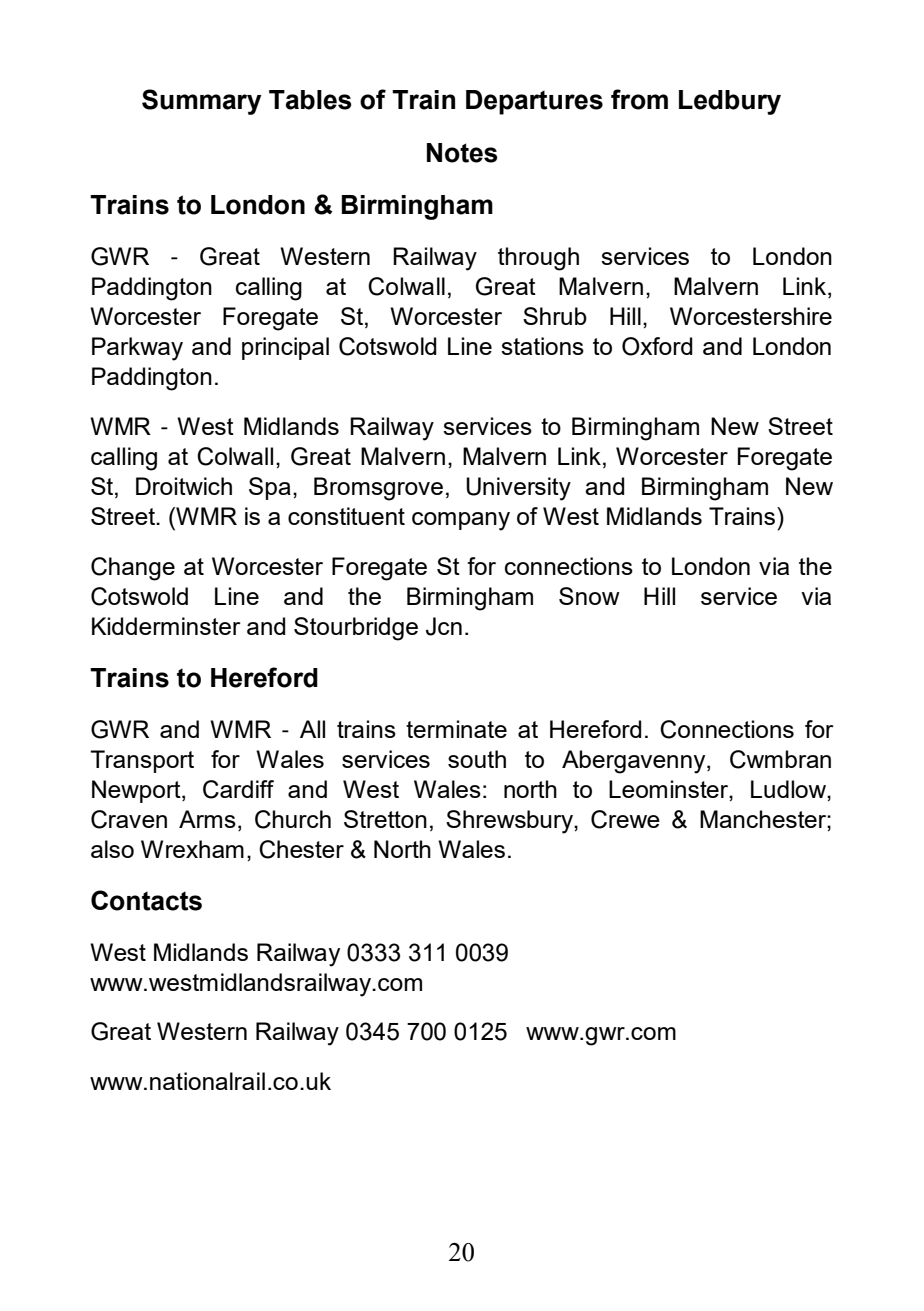  Describe the element at coordinates (510, 822) in the screenshot. I see `Shrewsbury` at that location.
